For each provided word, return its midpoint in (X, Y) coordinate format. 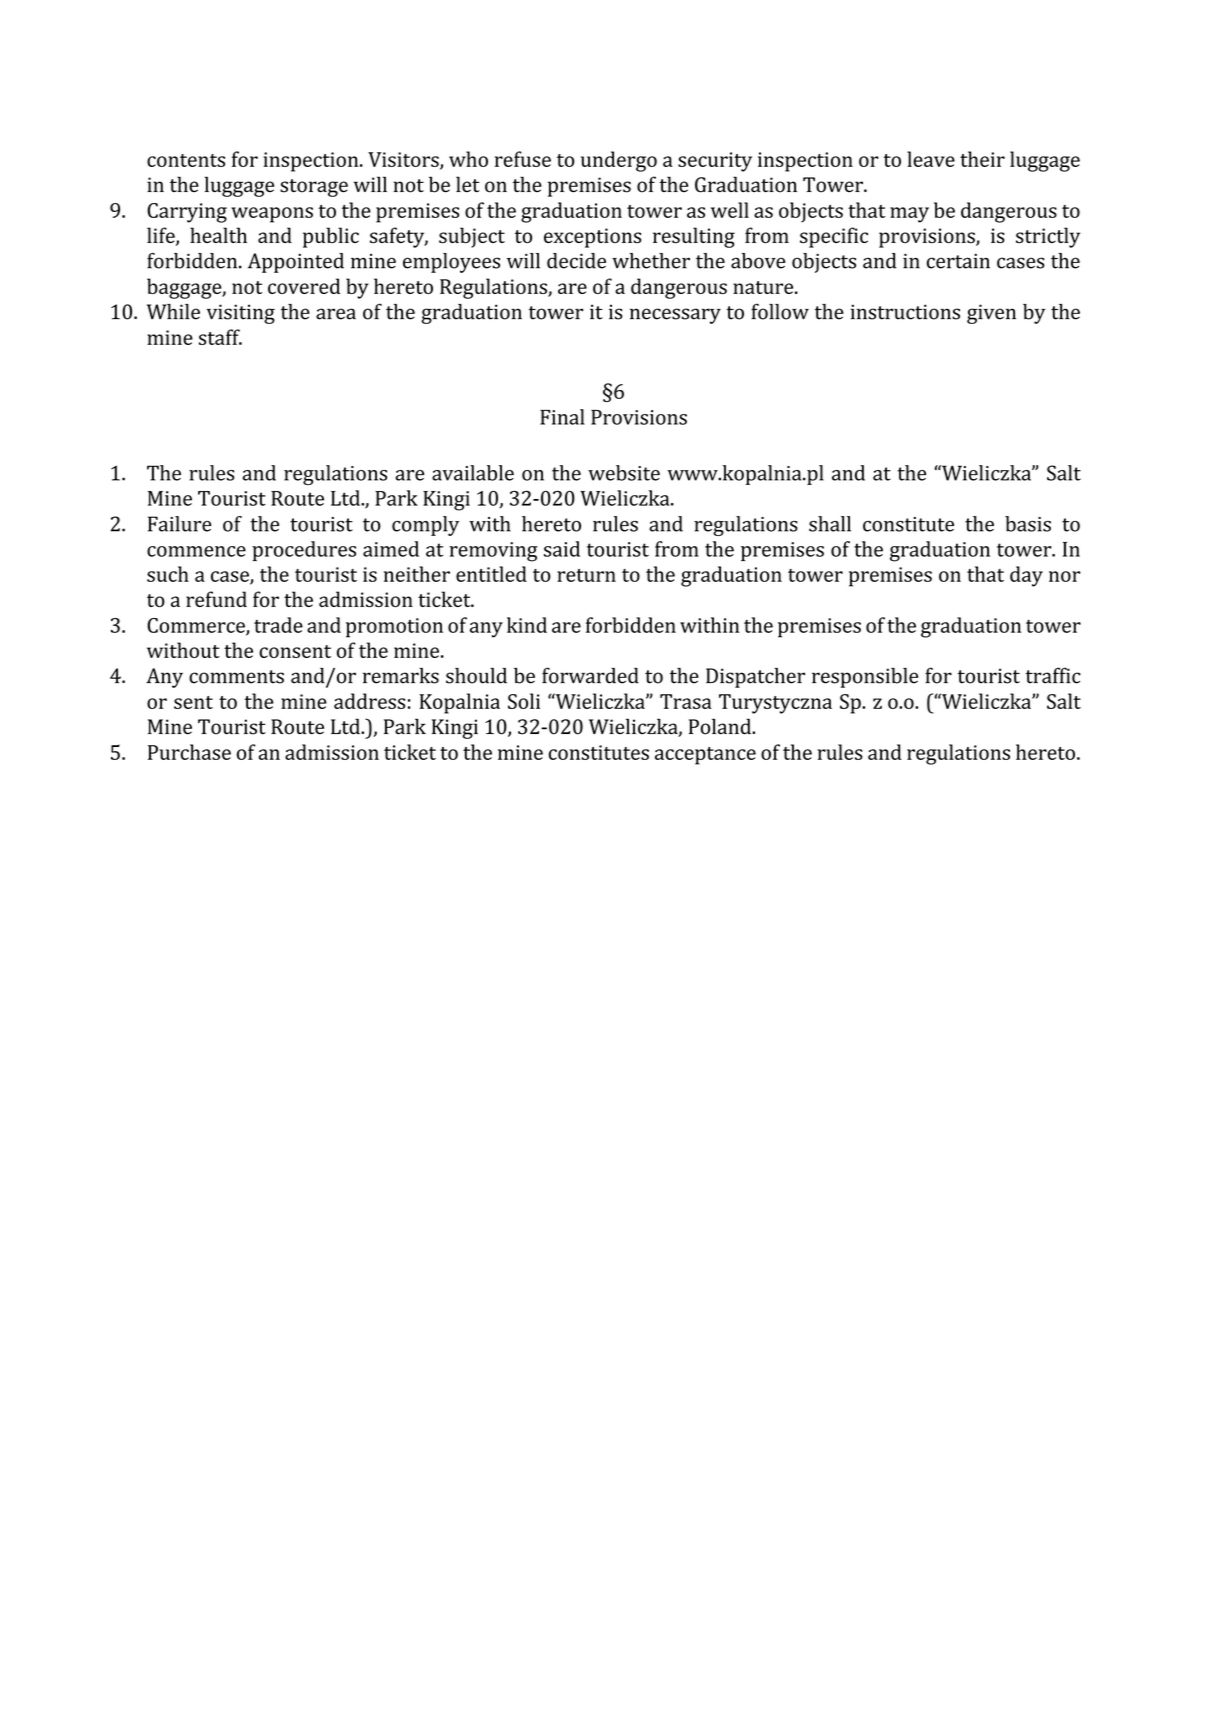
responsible (865, 678)
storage (314, 188)
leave (931, 159)
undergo (619, 161)
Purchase (189, 752)
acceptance (705, 756)
